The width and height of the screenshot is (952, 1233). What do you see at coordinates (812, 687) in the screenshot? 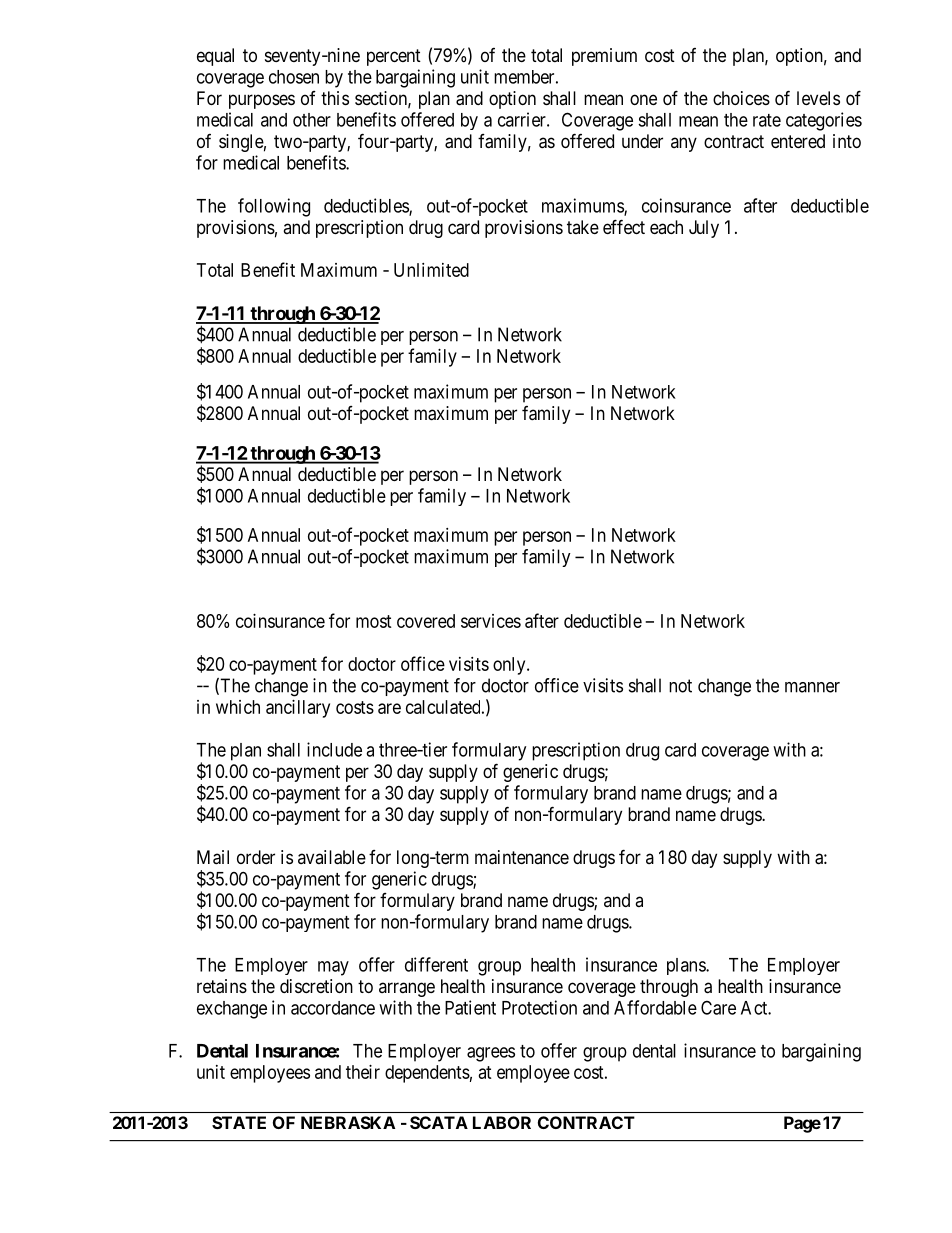
I see `manner` at bounding box center [812, 687].
